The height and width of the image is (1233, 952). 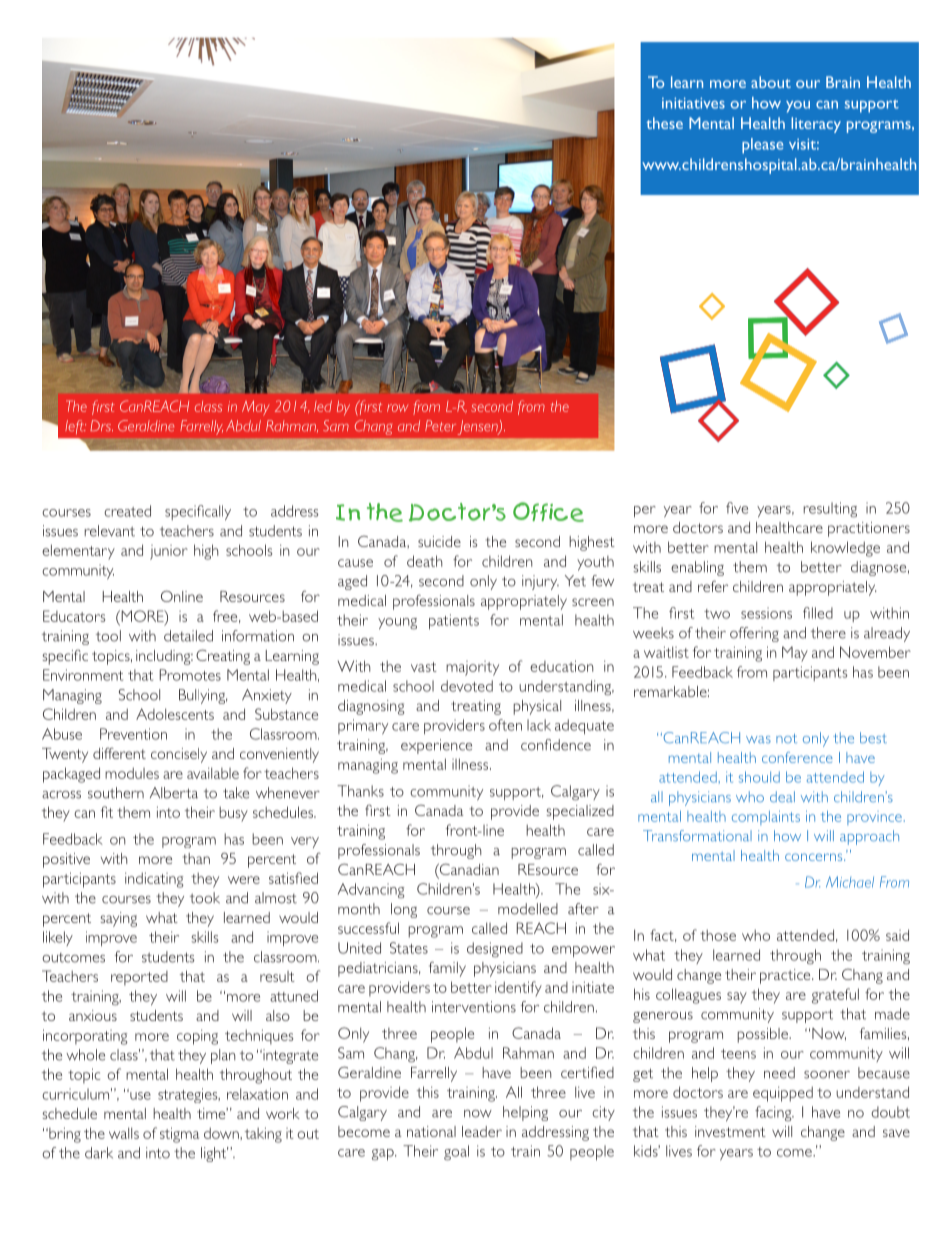 I want to click on left, so click(x=75, y=427).
